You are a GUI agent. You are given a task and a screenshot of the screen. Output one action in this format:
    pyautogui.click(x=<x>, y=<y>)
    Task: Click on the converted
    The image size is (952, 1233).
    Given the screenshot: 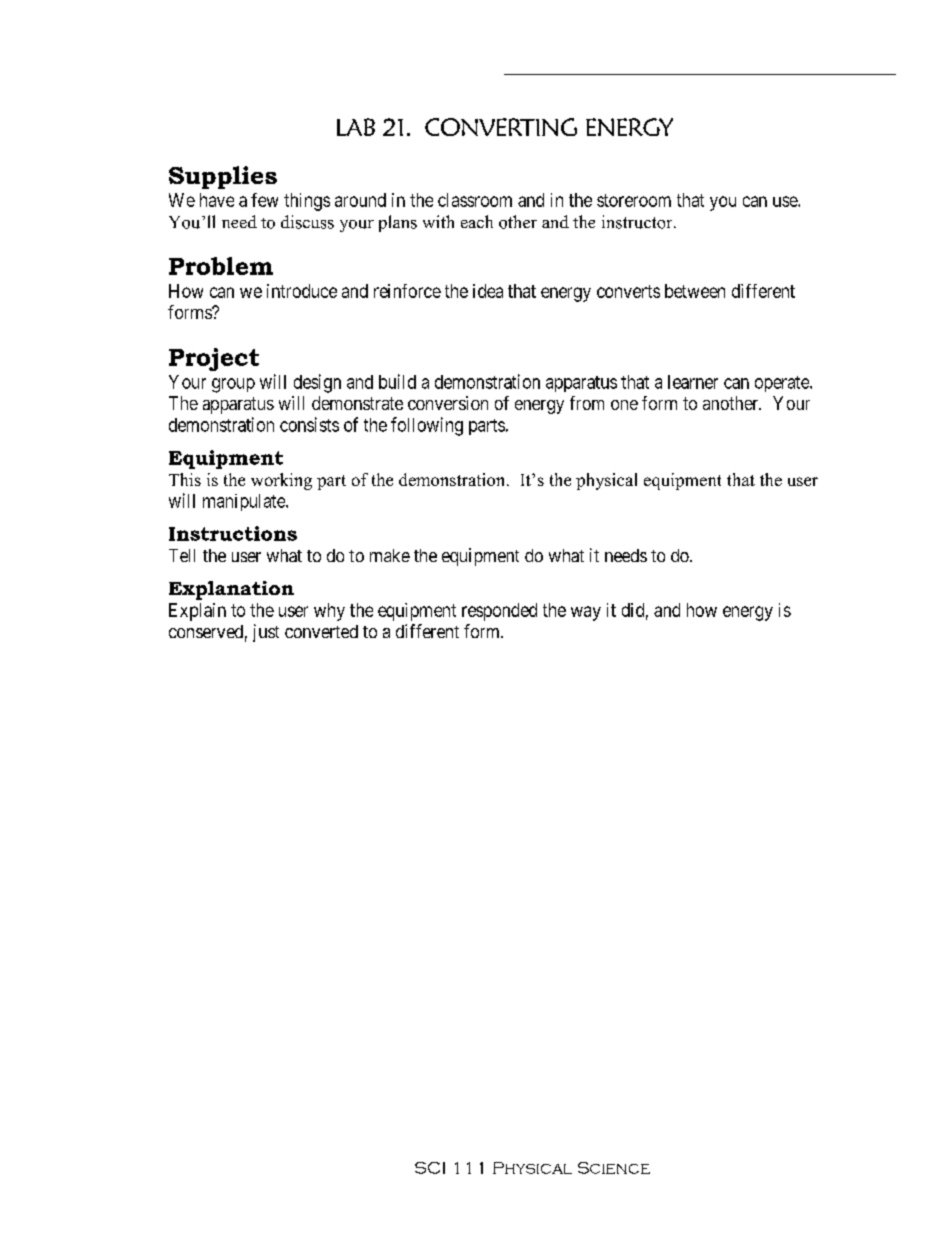 What is the action you would take?
    pyautogui.click(x=321, y=631)
